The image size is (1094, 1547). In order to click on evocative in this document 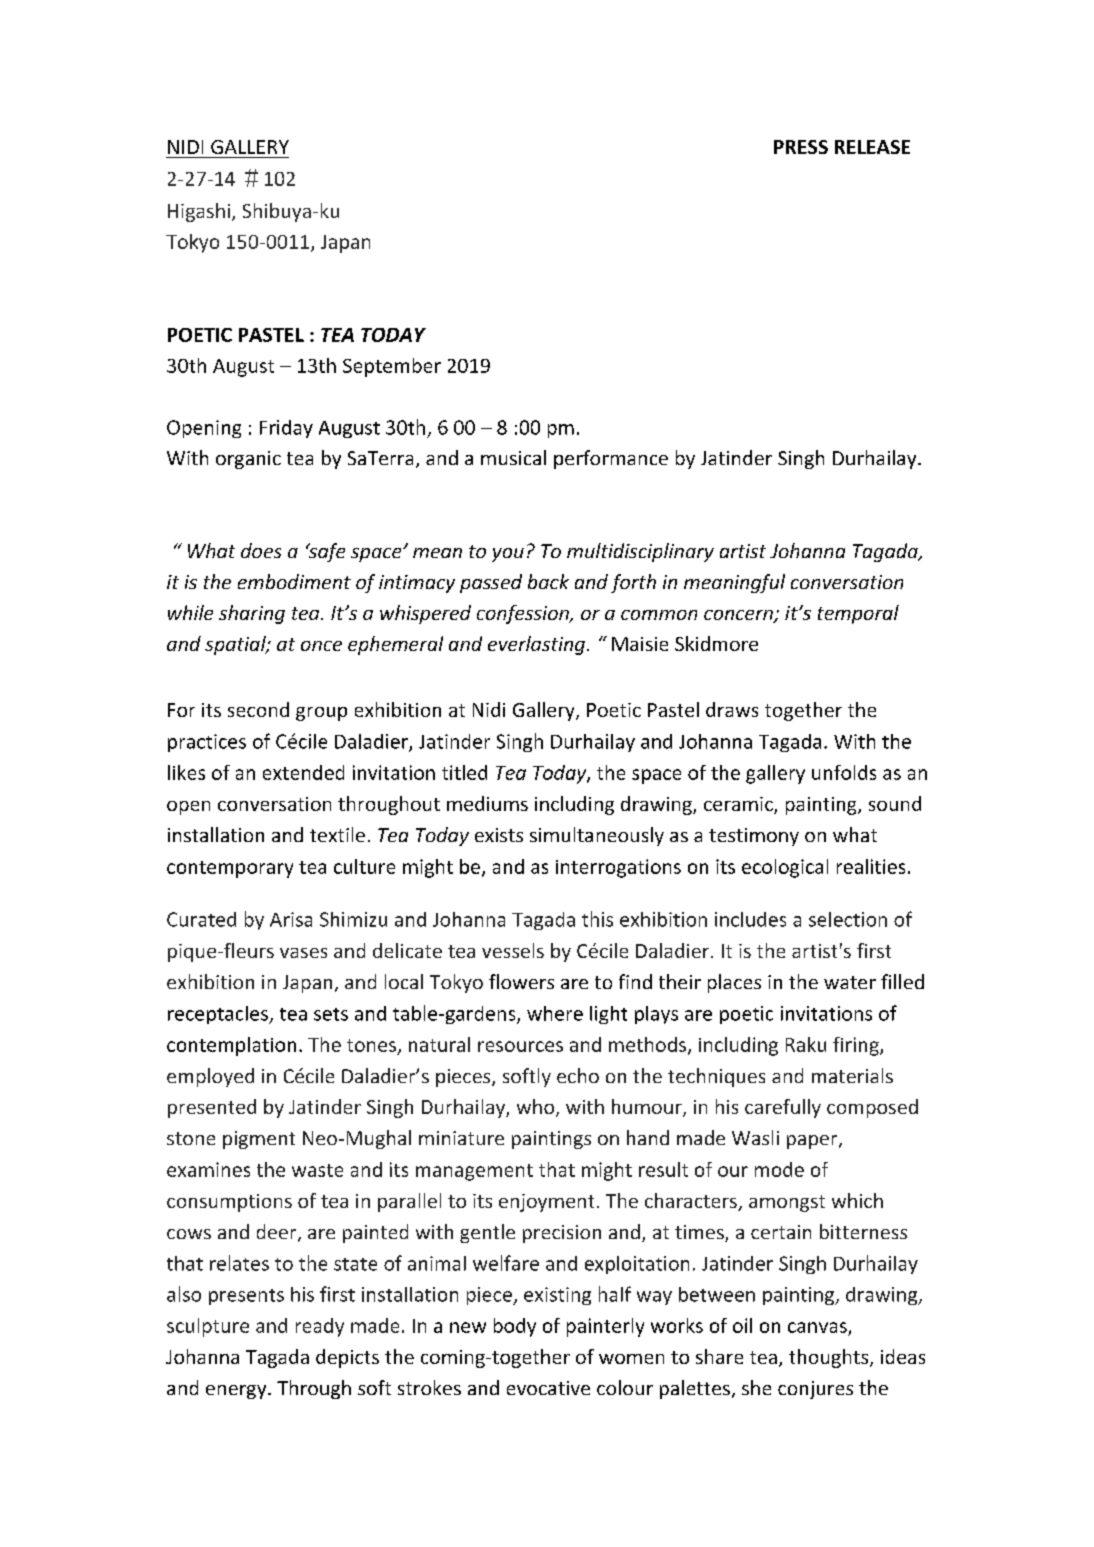, I will do `click(548, 1388)`.
